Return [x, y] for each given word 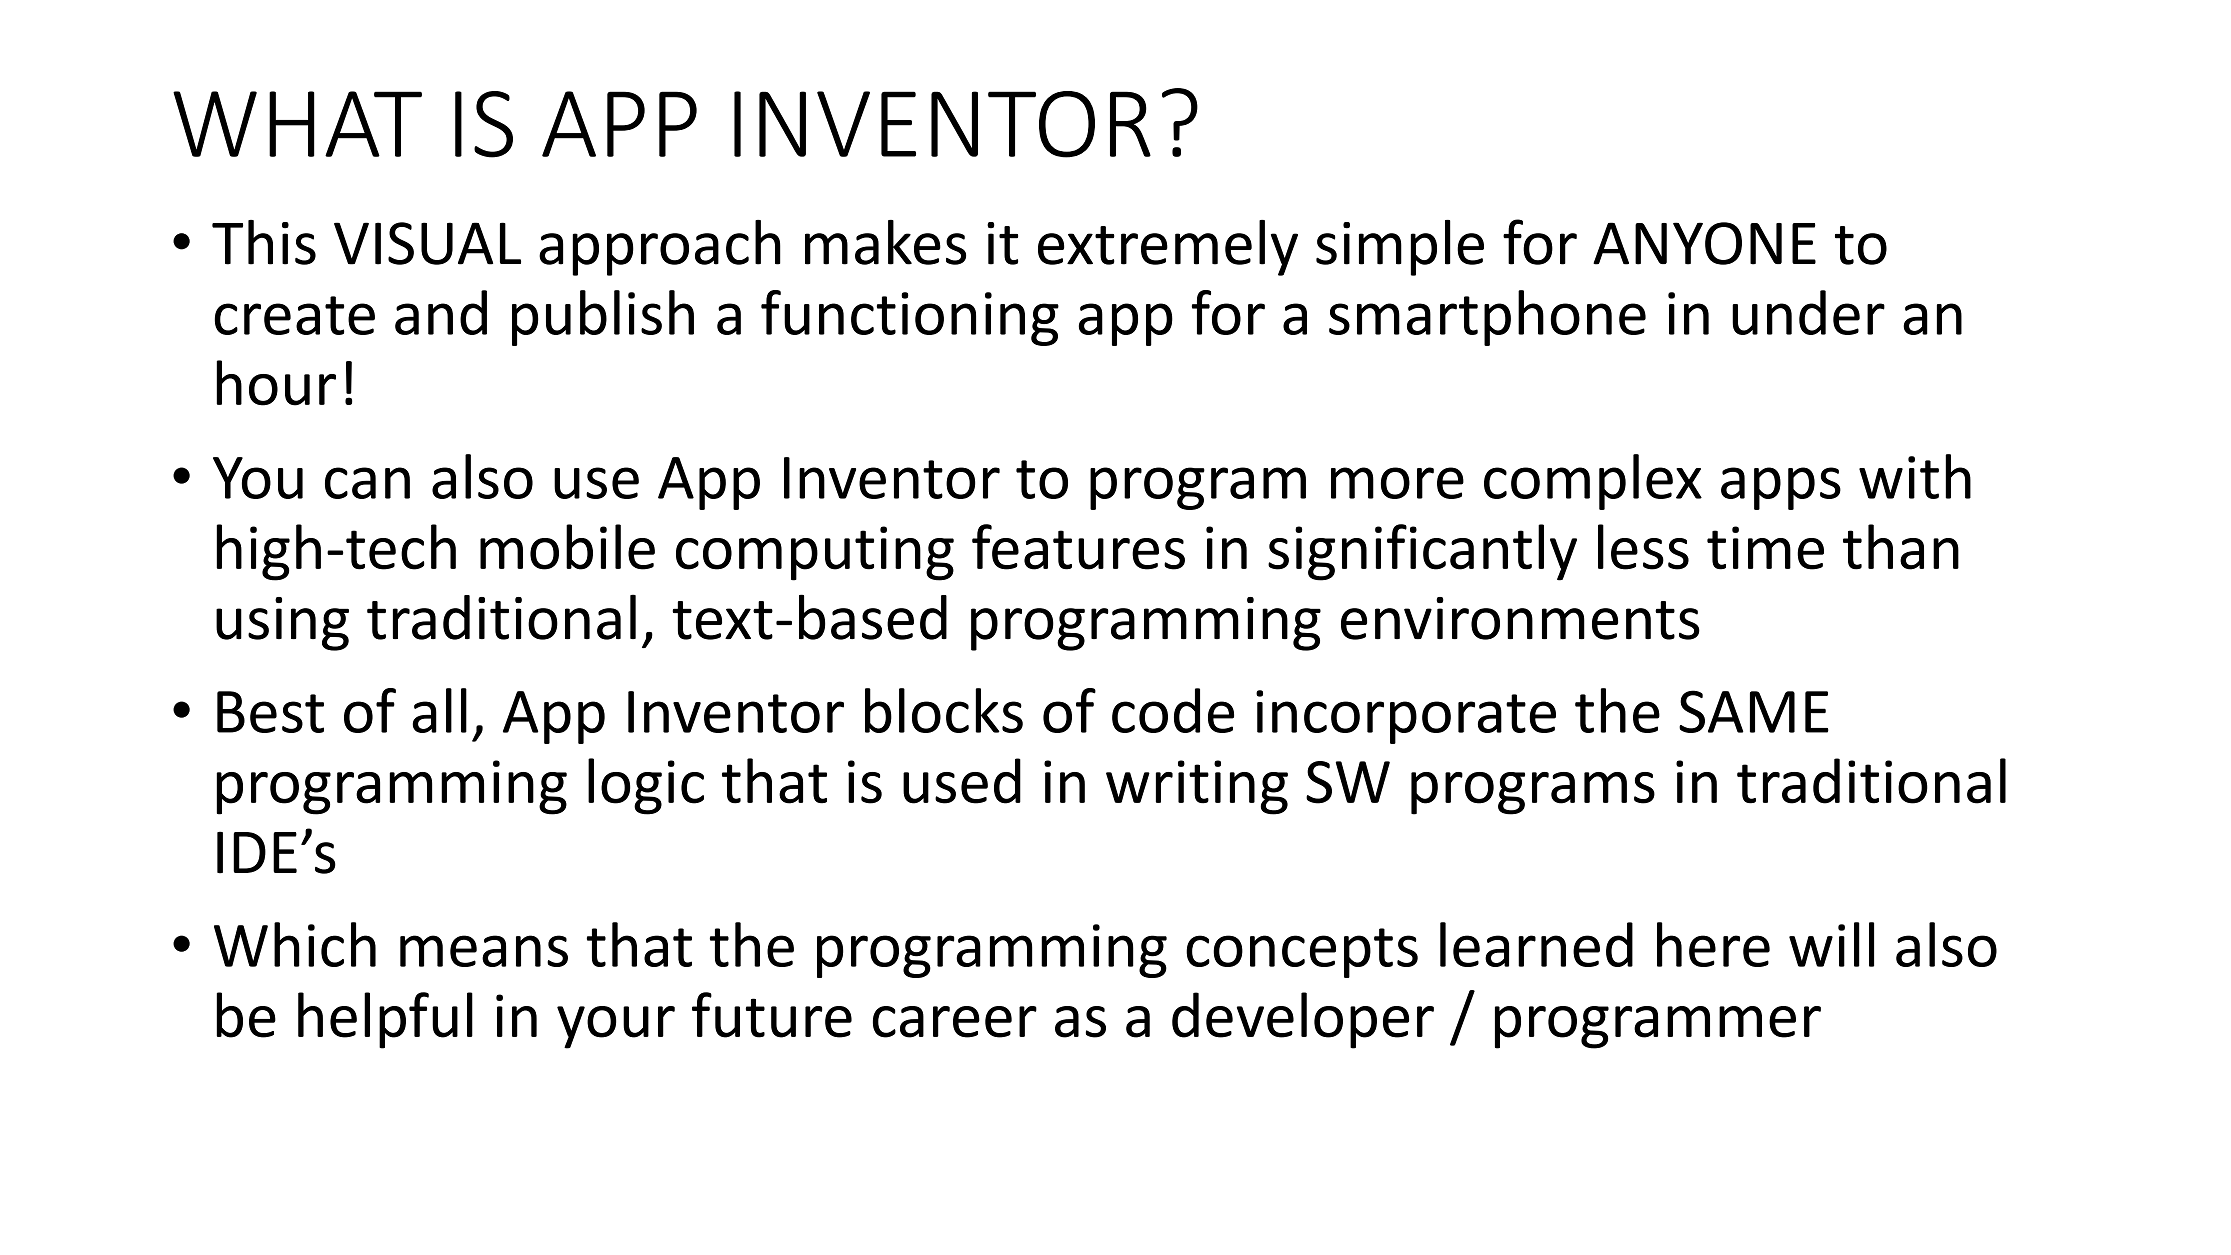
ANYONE [1704, 243]
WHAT [297, 124]
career [955, 1022]
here [1713, 944]
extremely [1168, 248]
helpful [385, 1020]
